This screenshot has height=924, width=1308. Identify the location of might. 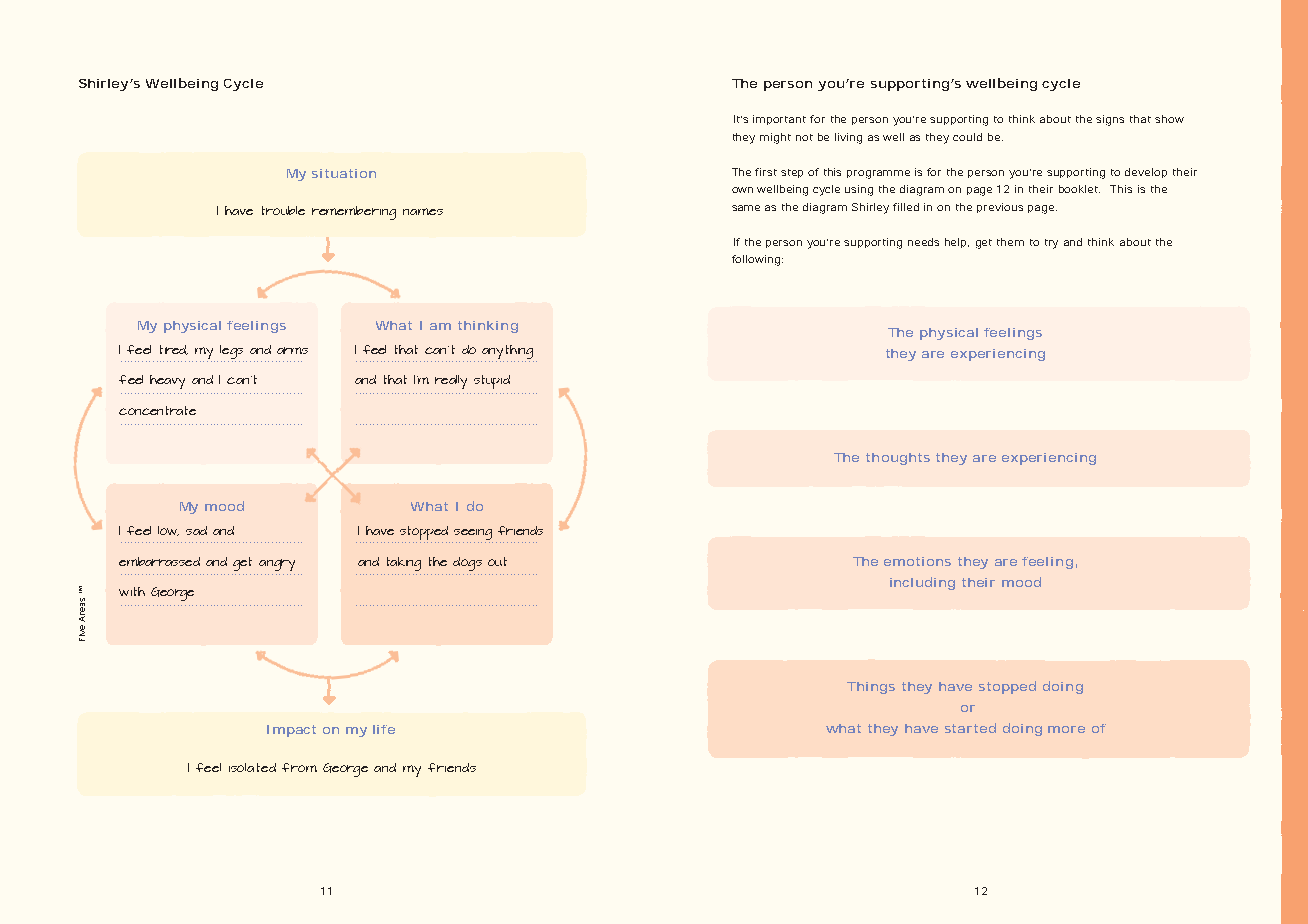
(775, 138).
